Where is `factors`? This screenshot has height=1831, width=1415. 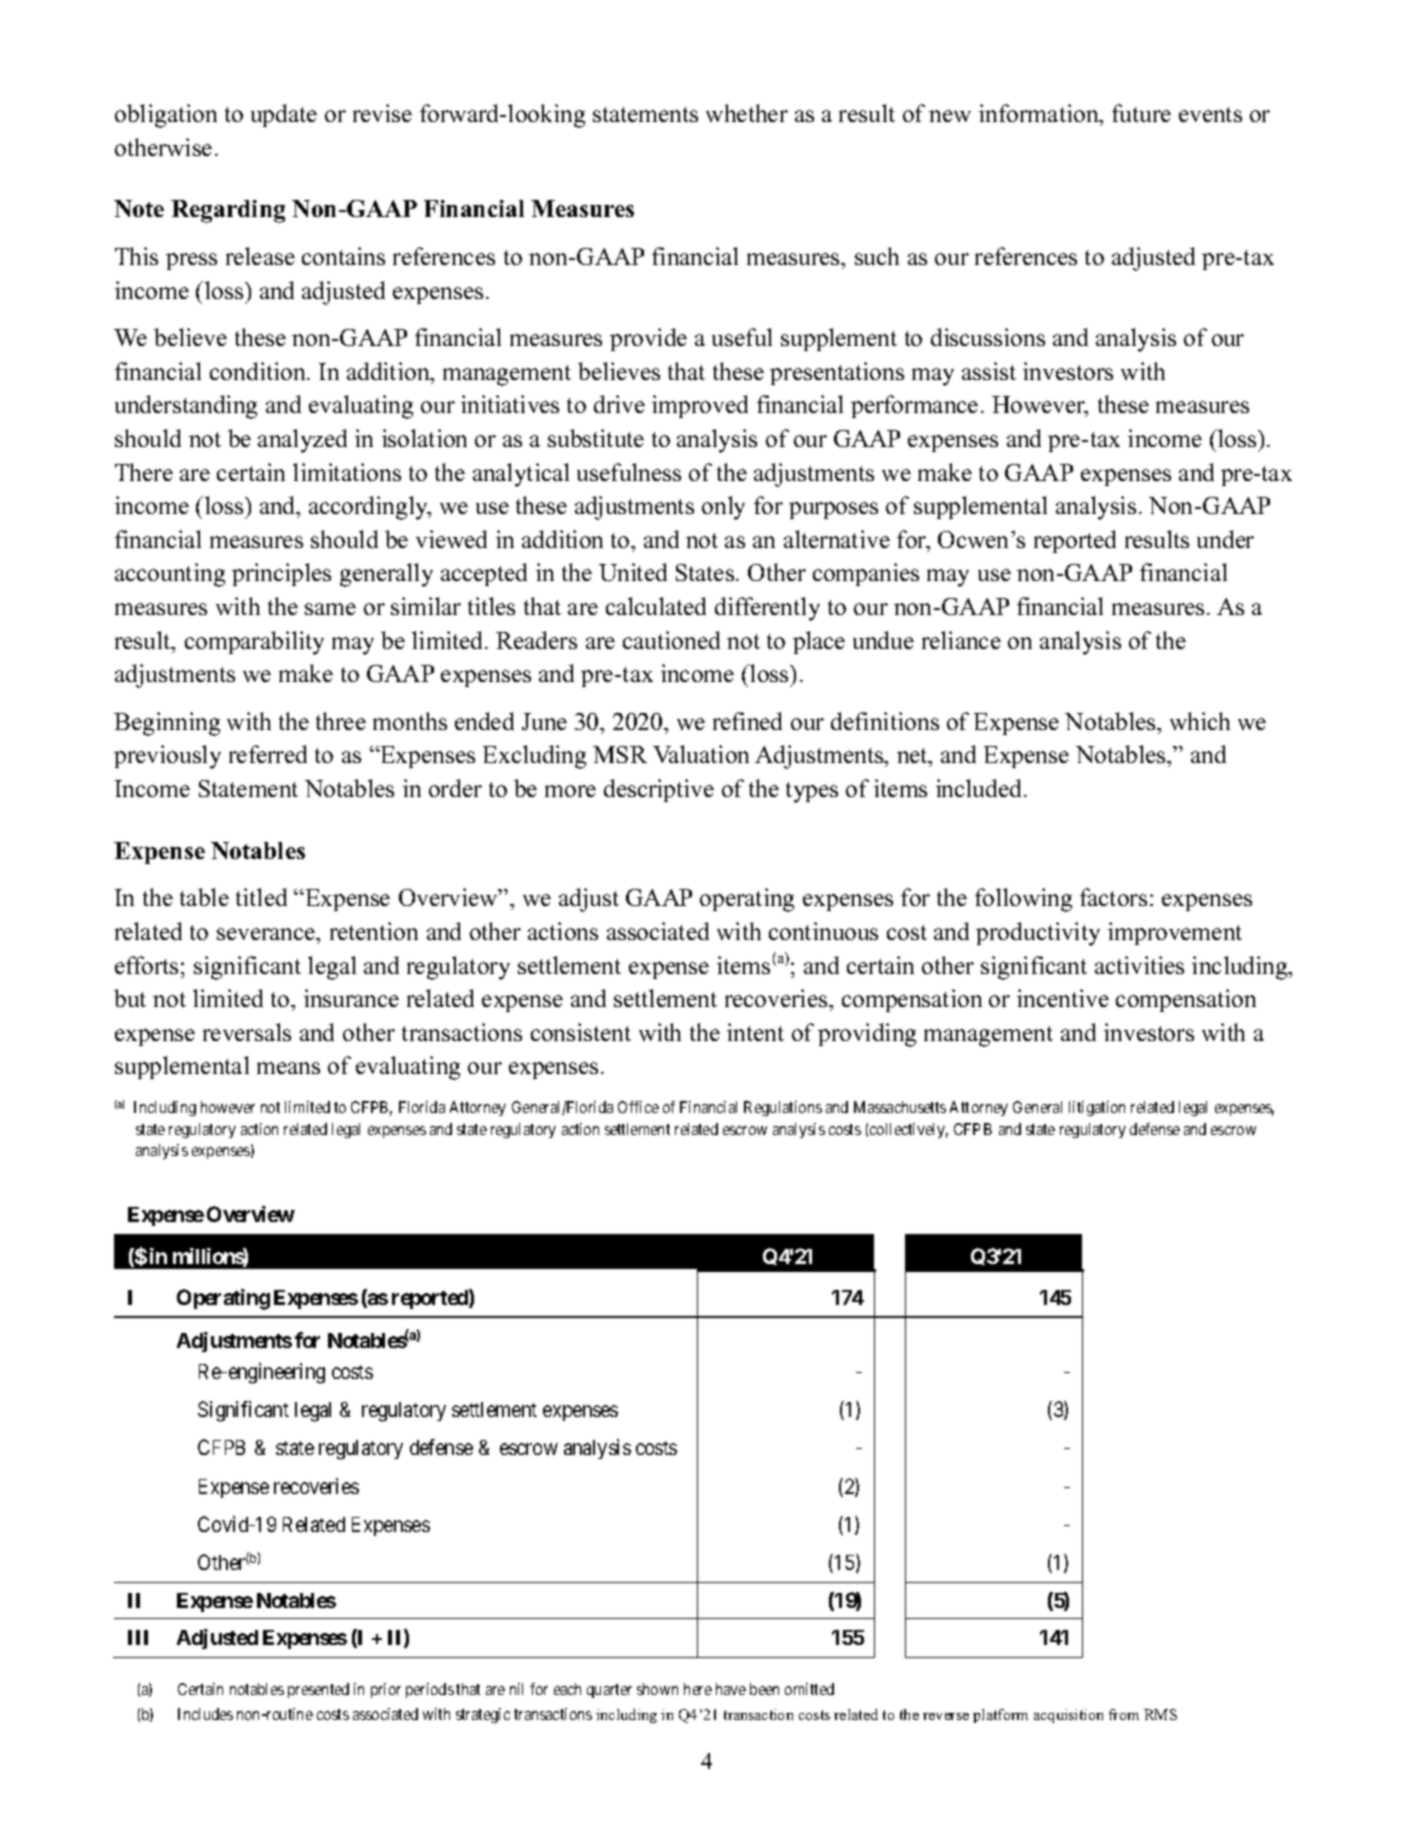
factors is located at coordinates (1113, 897).
